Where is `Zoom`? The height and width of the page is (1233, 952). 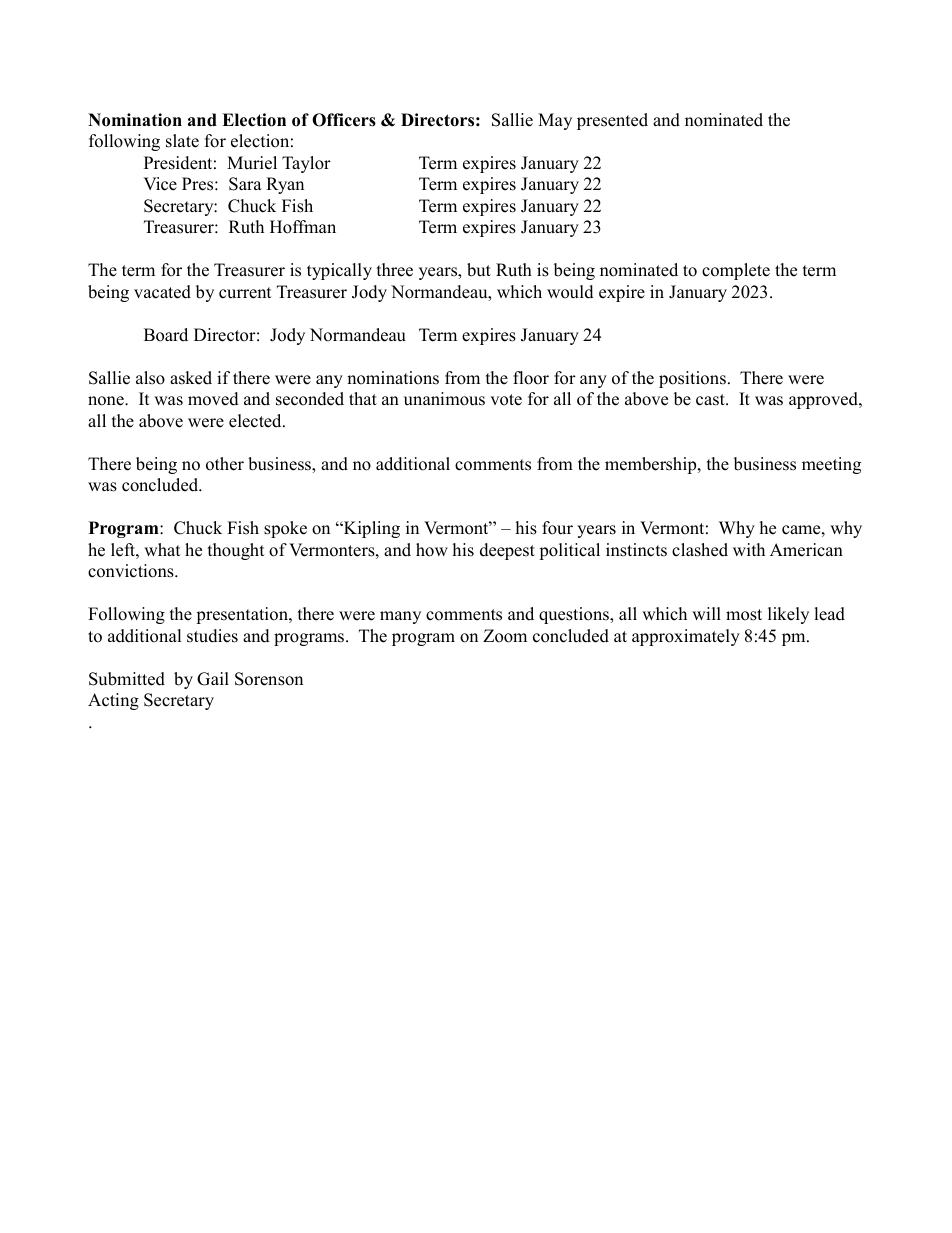
Zoom is located at coordinates (505, 636).
